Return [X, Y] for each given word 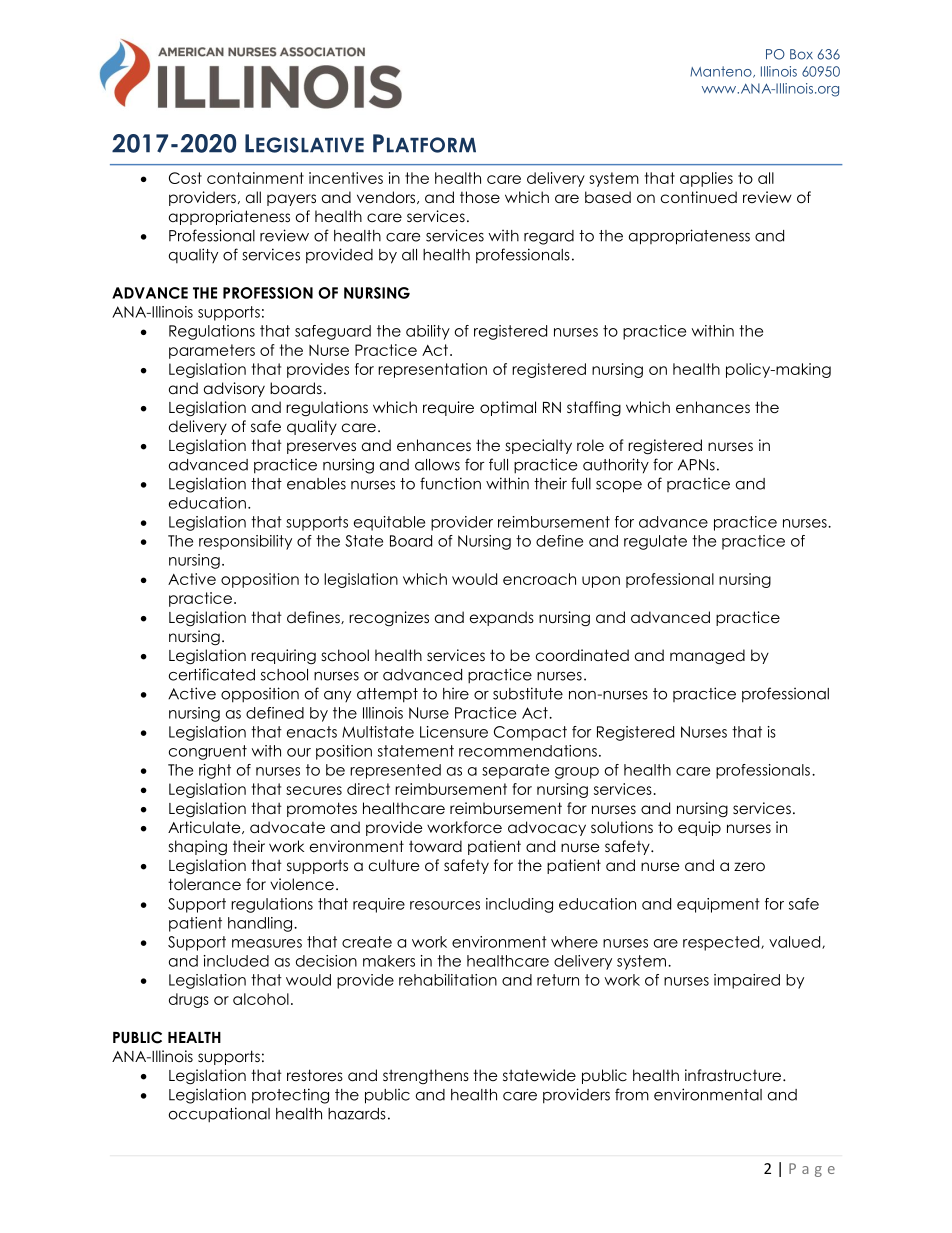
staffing [594, 408]
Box [801, 54]
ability [428, 332]
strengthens [426, 1076]
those [480, 197]
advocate [287, 827]
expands [502, 618]
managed [707, 657]
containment [255, 178]
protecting [290, 1096]
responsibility [245, 542]
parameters [212, 351]
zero [749, 867]
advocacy [547, 828]
